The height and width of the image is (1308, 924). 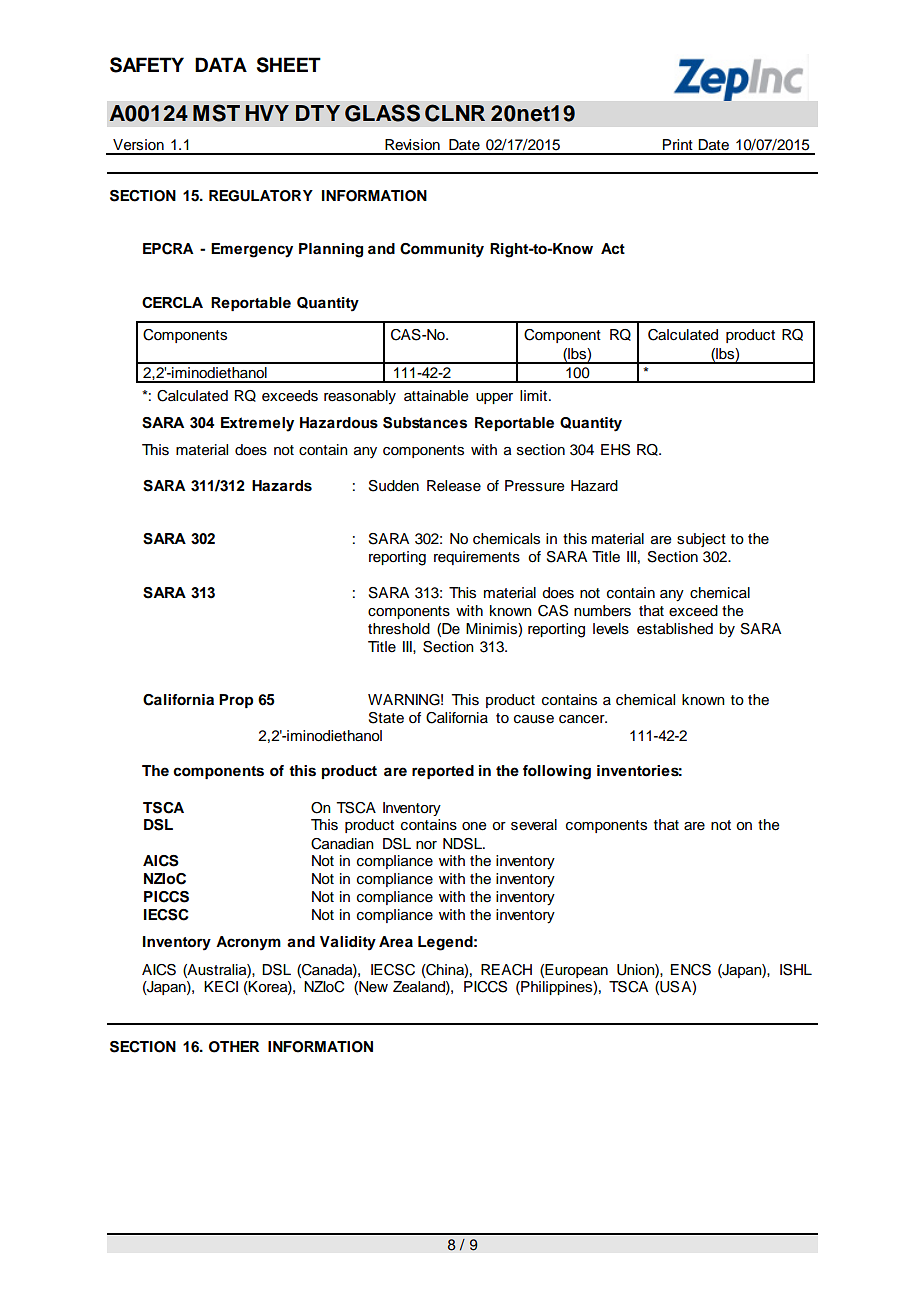 What do you see at coordinates (382, 113) in the image?
I see `GLASS` at bounding box center [382, 113].
